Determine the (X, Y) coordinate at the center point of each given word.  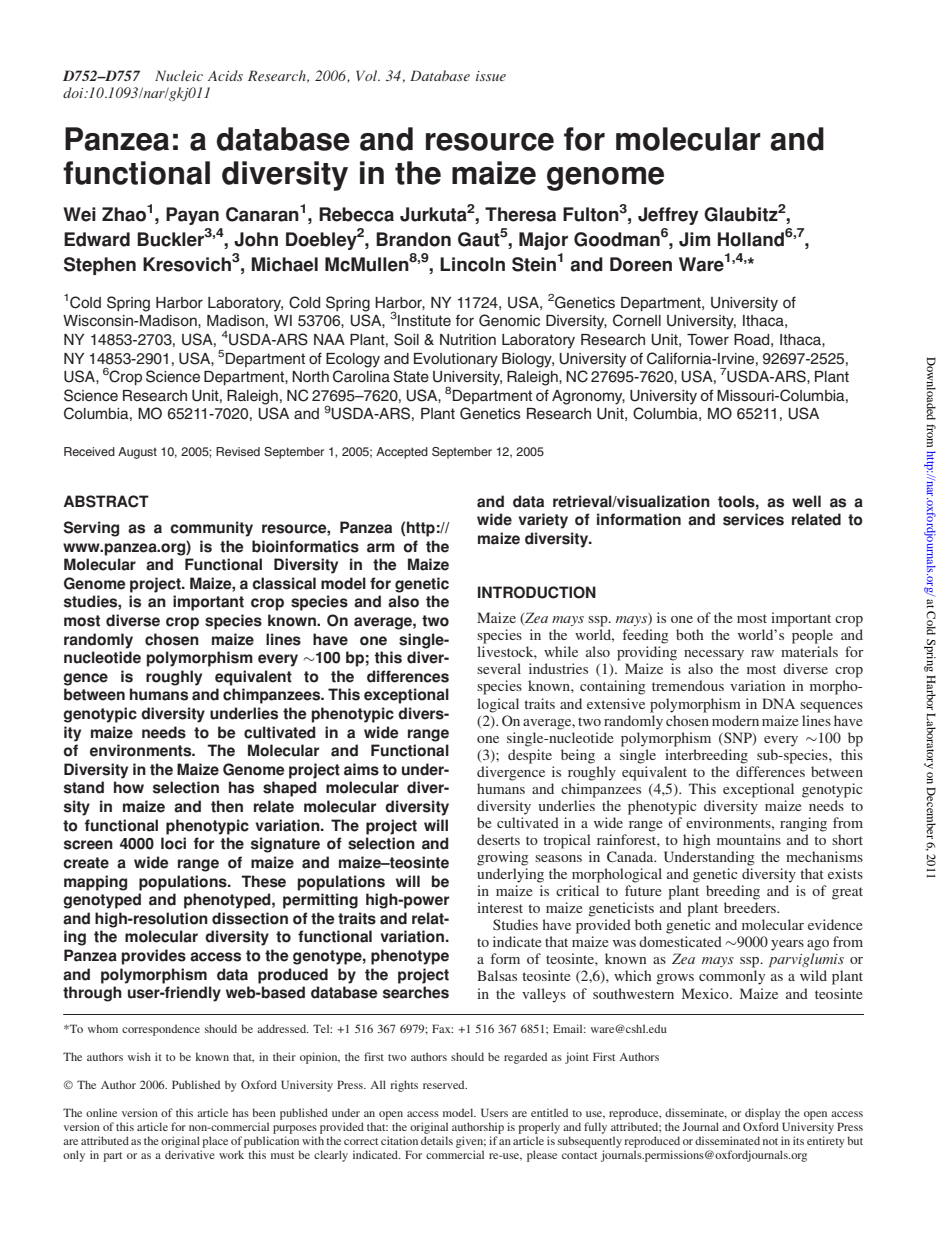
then (227, 806)
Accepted (402, 453)
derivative (190, 1154)
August (137, 453)
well (806, 501)
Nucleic (179, 75)
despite (530, 756)
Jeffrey (668, 216)
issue (491, 76)
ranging (803, 824)
